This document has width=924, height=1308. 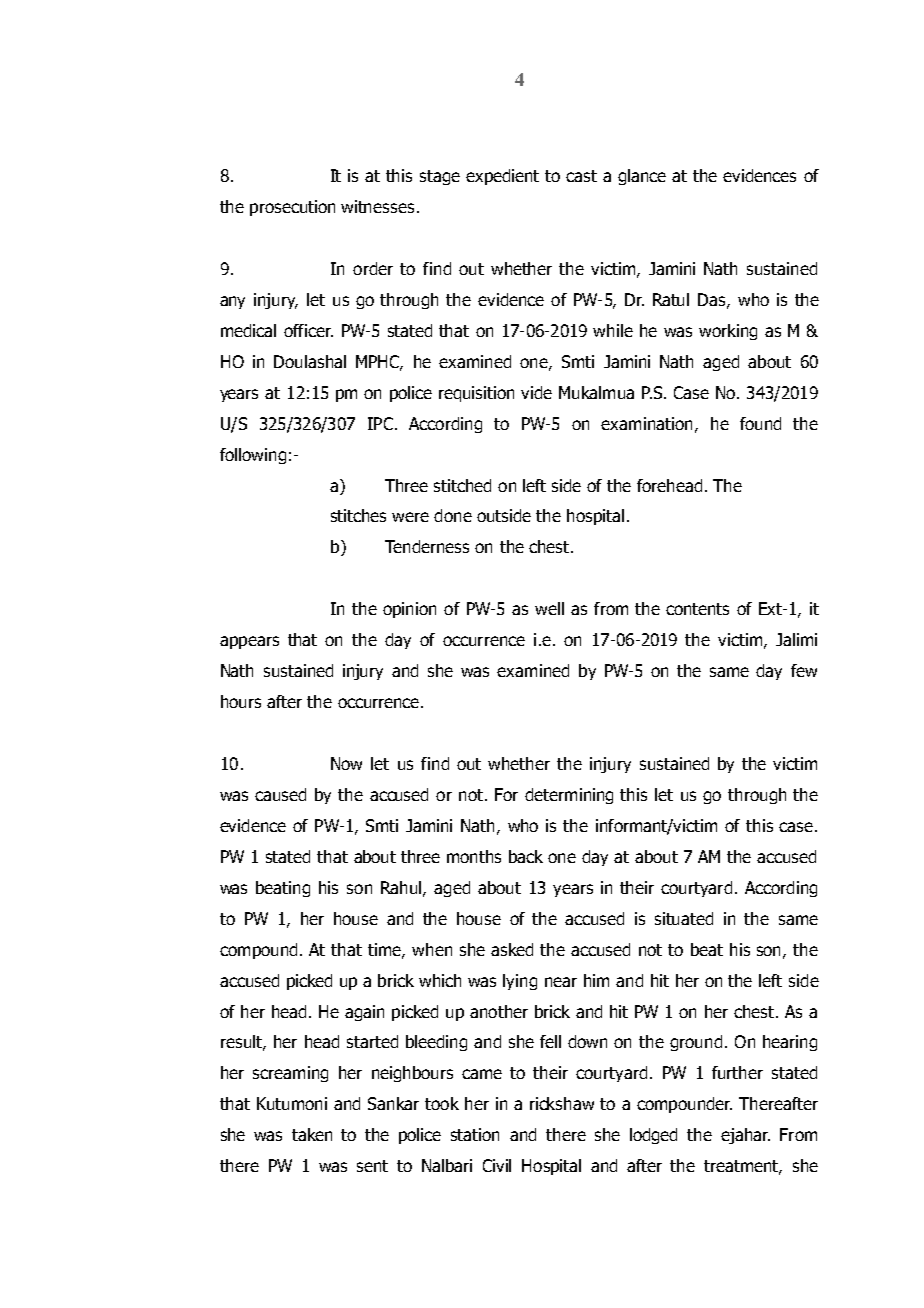 I want to click on taken, so click(x=312, y=1134).
